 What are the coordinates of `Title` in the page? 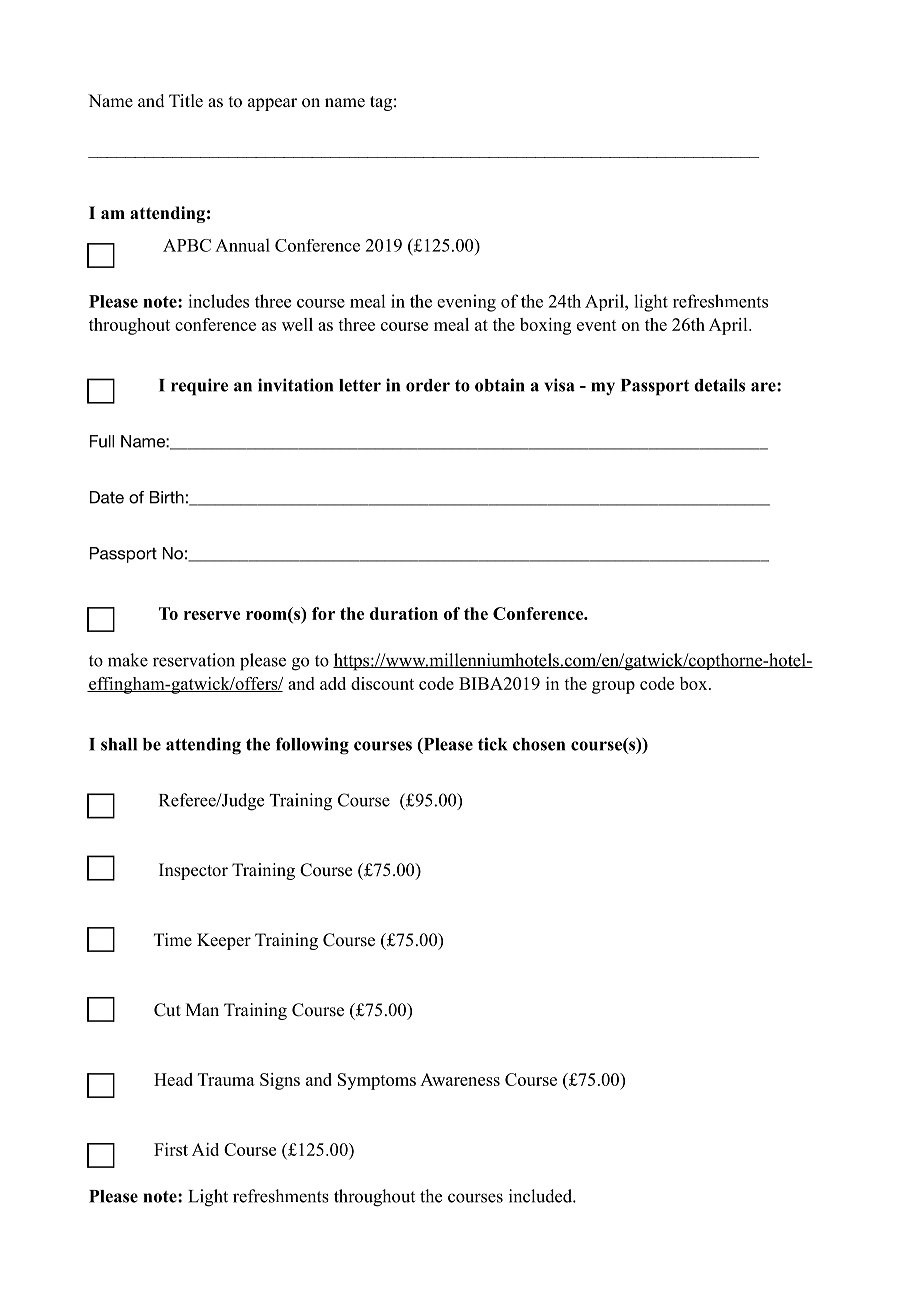 It's located at (186, 101).
